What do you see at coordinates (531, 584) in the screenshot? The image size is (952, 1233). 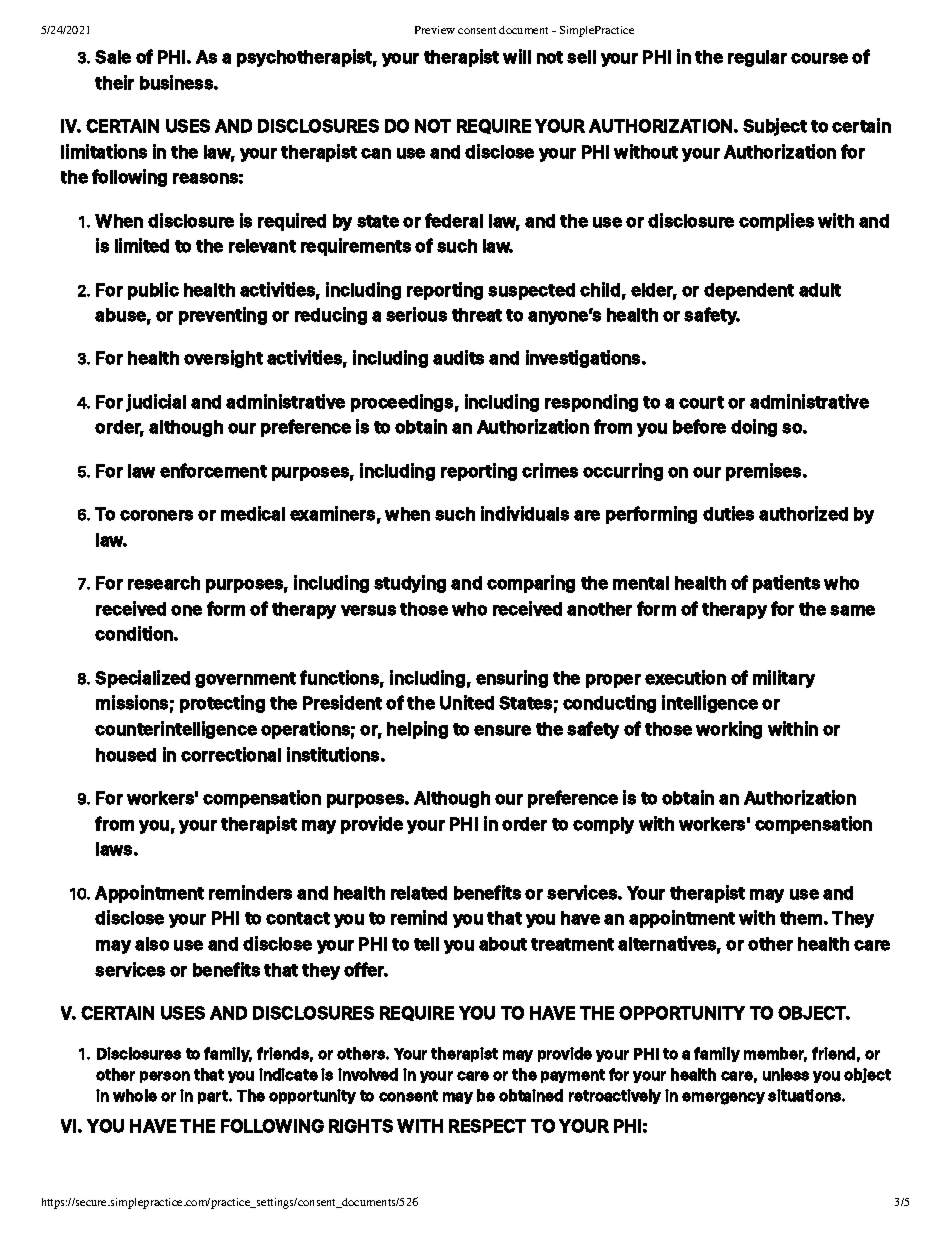 I see `comparing` at bounding box center [531, 584].
